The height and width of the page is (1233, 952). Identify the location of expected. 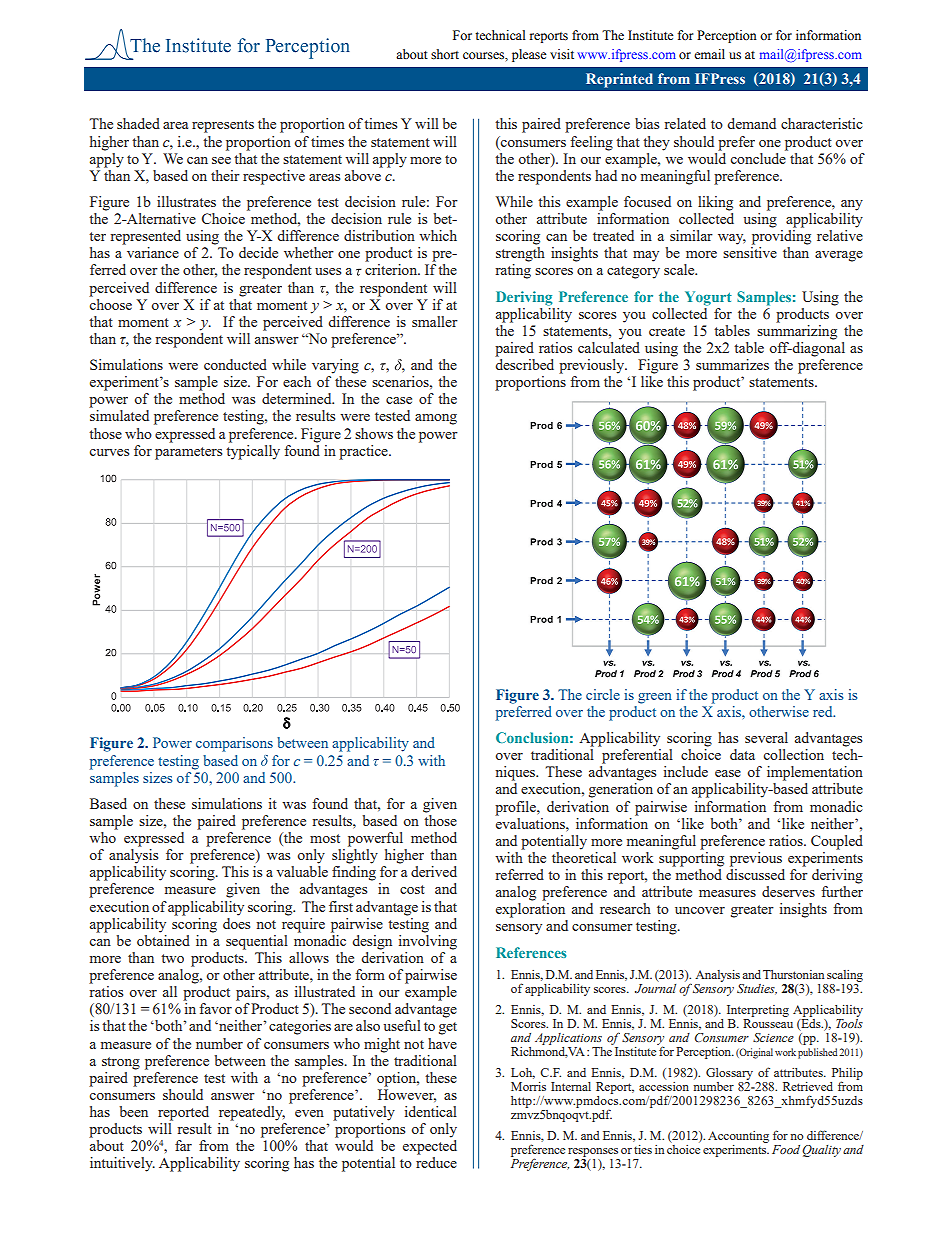
(430, 1147).
